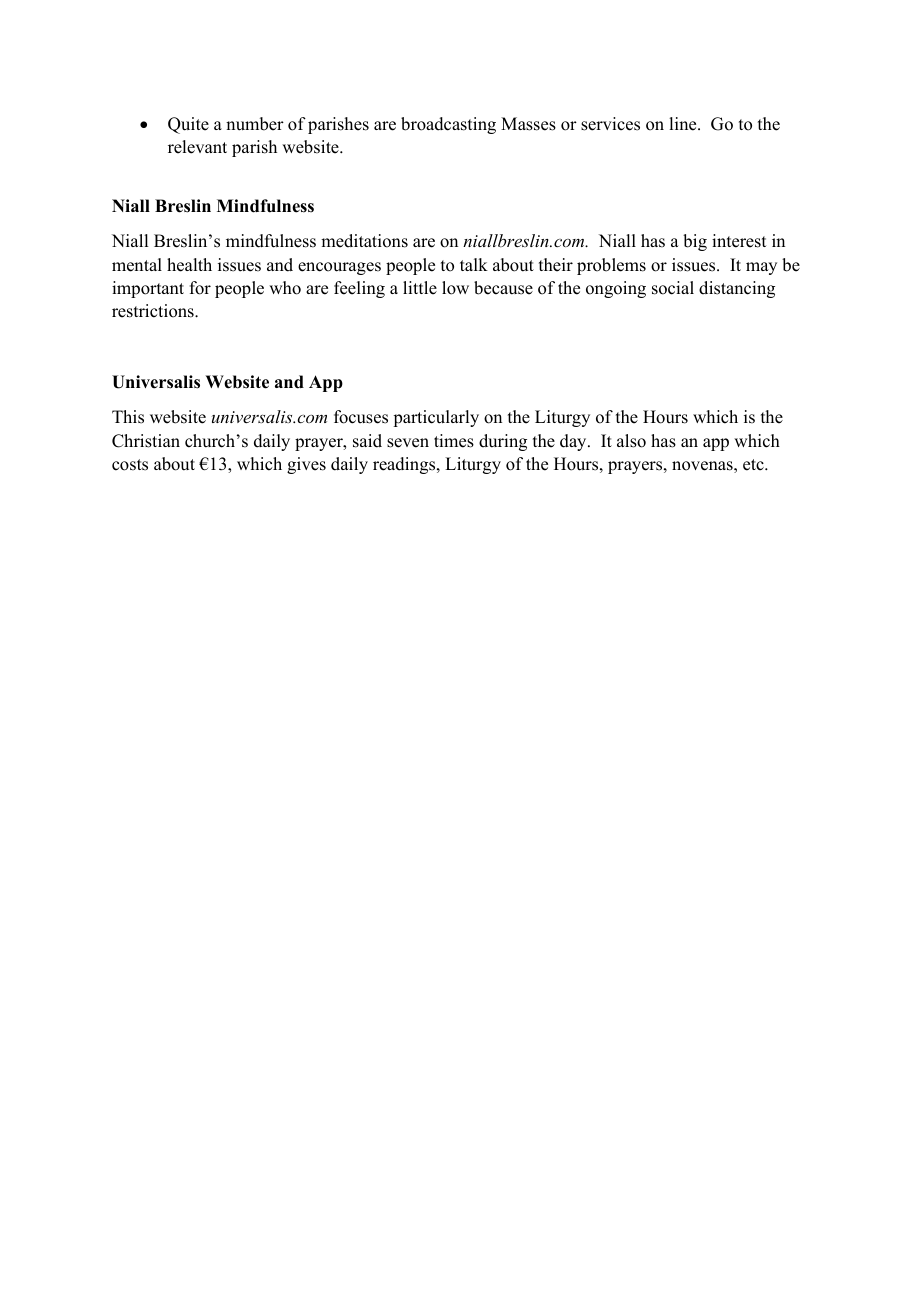 The image size is (924, 1308). What do you see at coordinates (146, 441) in the screenshot?
I see `Christian` at bounding box center [146, 441].
